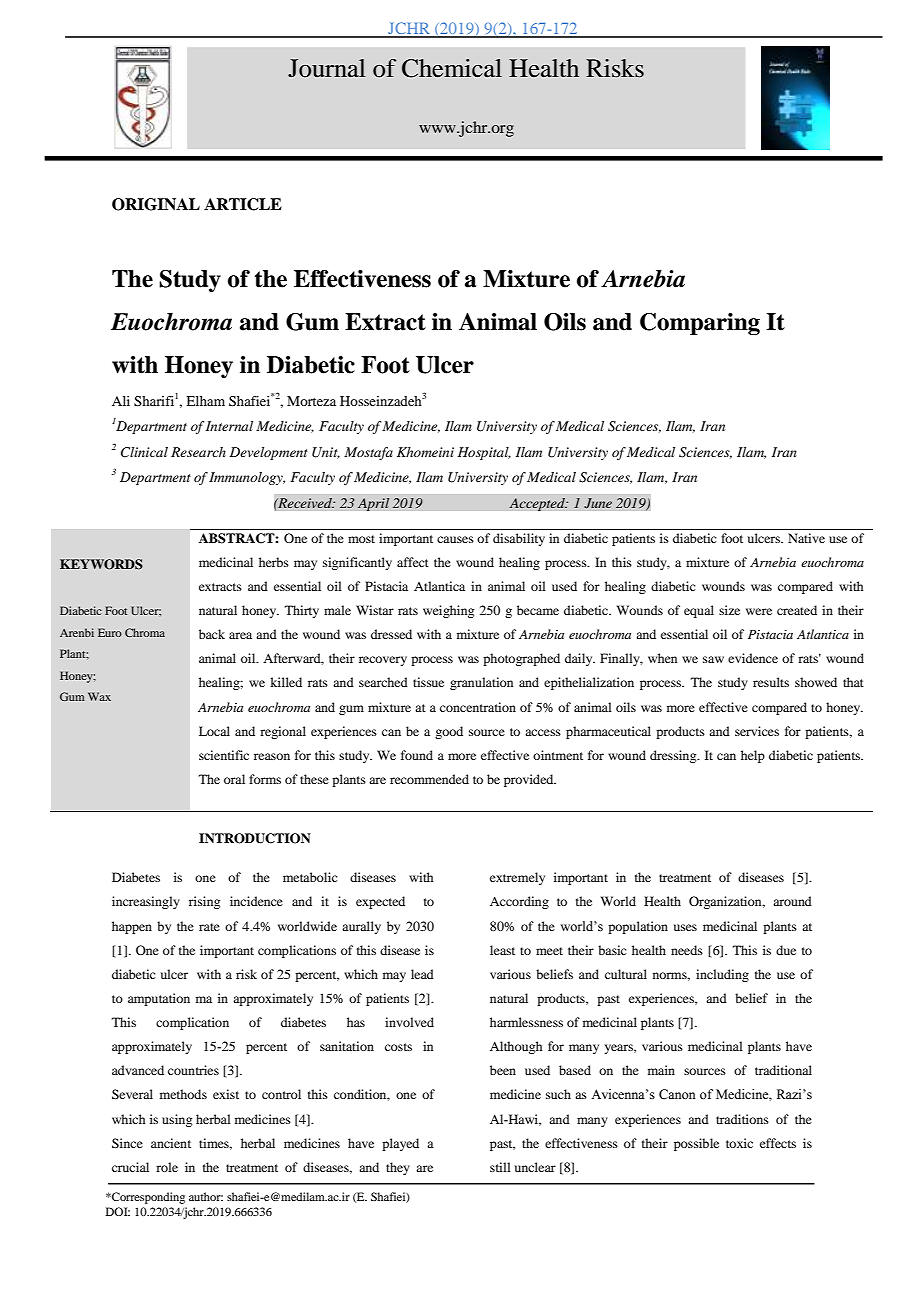 The width and height of the page is (924, 1308). What do you see at coordinates (171, 1143) in the page?
I see `ancient` at bounding box center [171, 1143].
